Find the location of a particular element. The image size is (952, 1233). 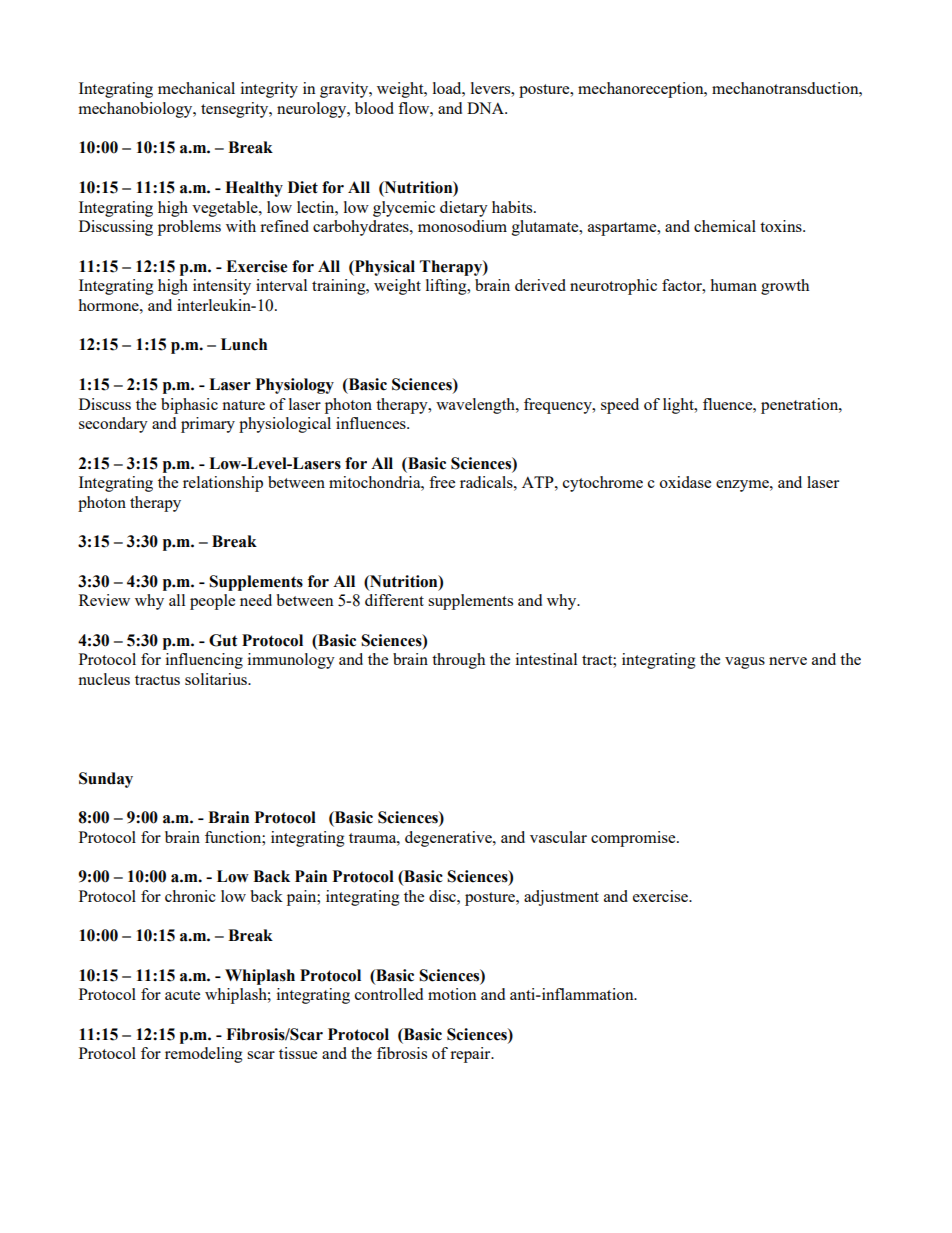

mechanical is located at coordinates (196, 88).
